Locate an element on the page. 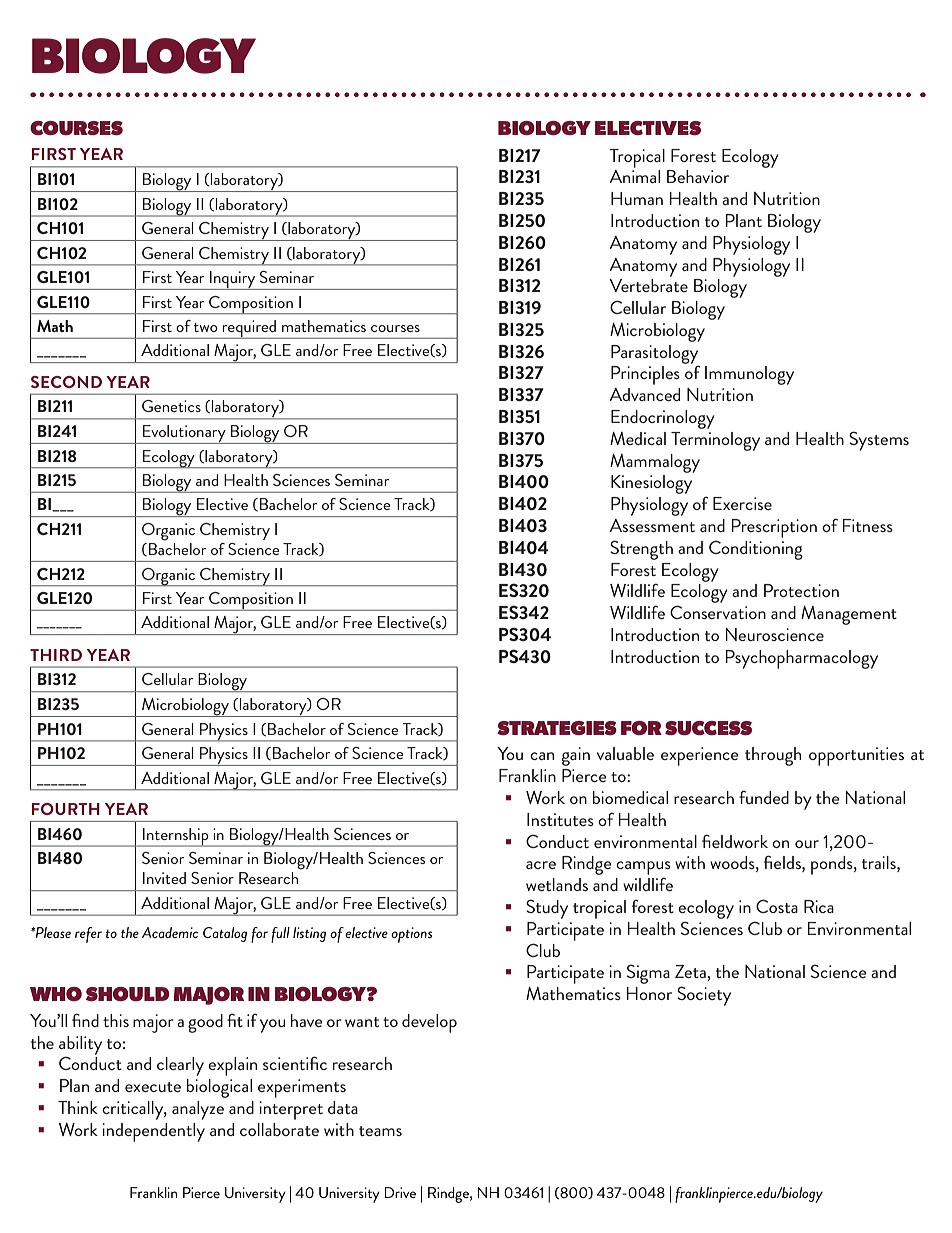  Inquiry is located at coordinates (233, 280).
